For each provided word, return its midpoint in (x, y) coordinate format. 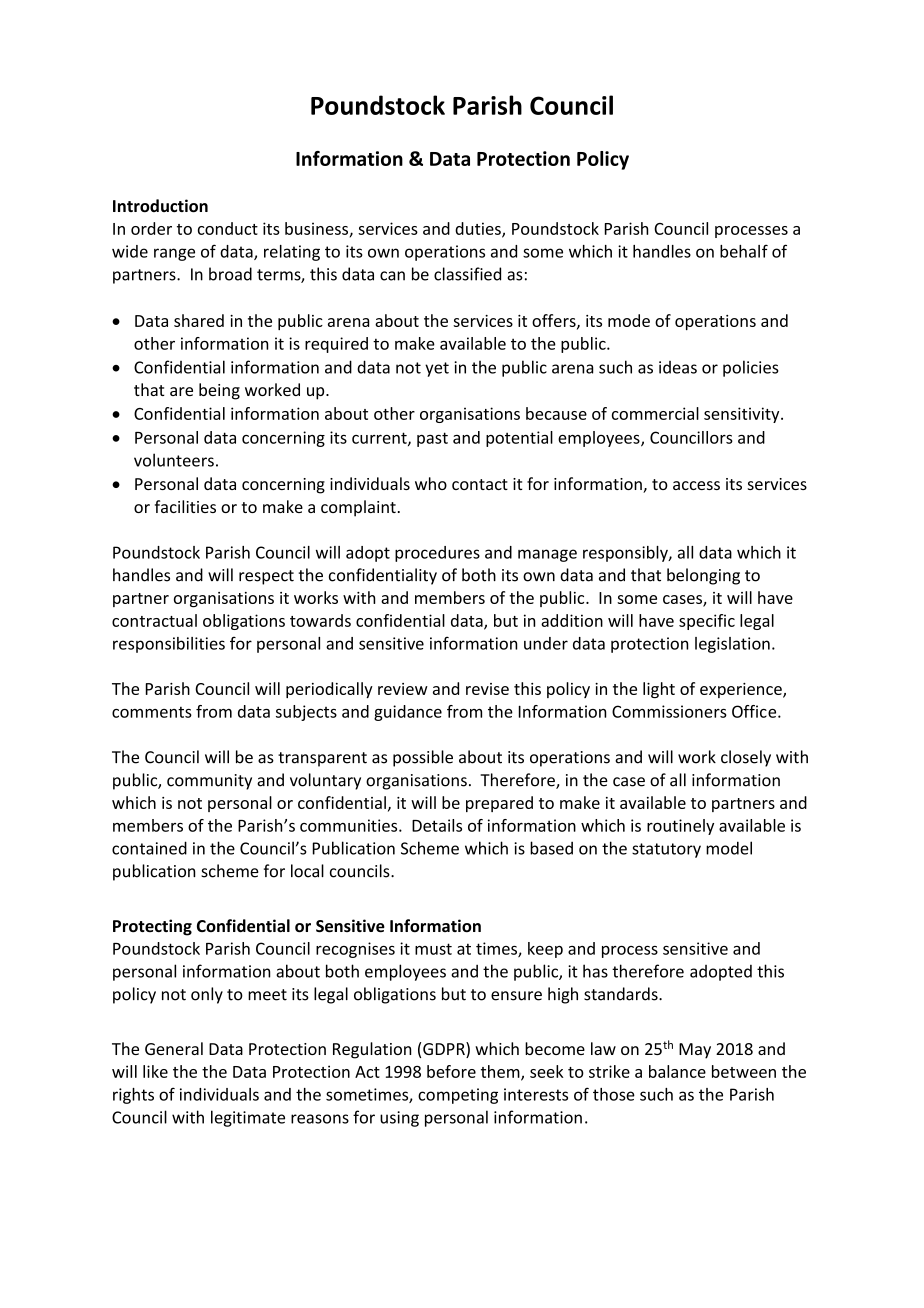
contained (149, 848)
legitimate (248, 1118)
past (432, 439)
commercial (655, 413)
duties (479, 229)
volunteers (174, 460)
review (403, 689)
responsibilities (169, 645)
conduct (228, 228)
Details (437, 825)
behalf (744, 251)
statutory (666, 850)
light (659, 690)
